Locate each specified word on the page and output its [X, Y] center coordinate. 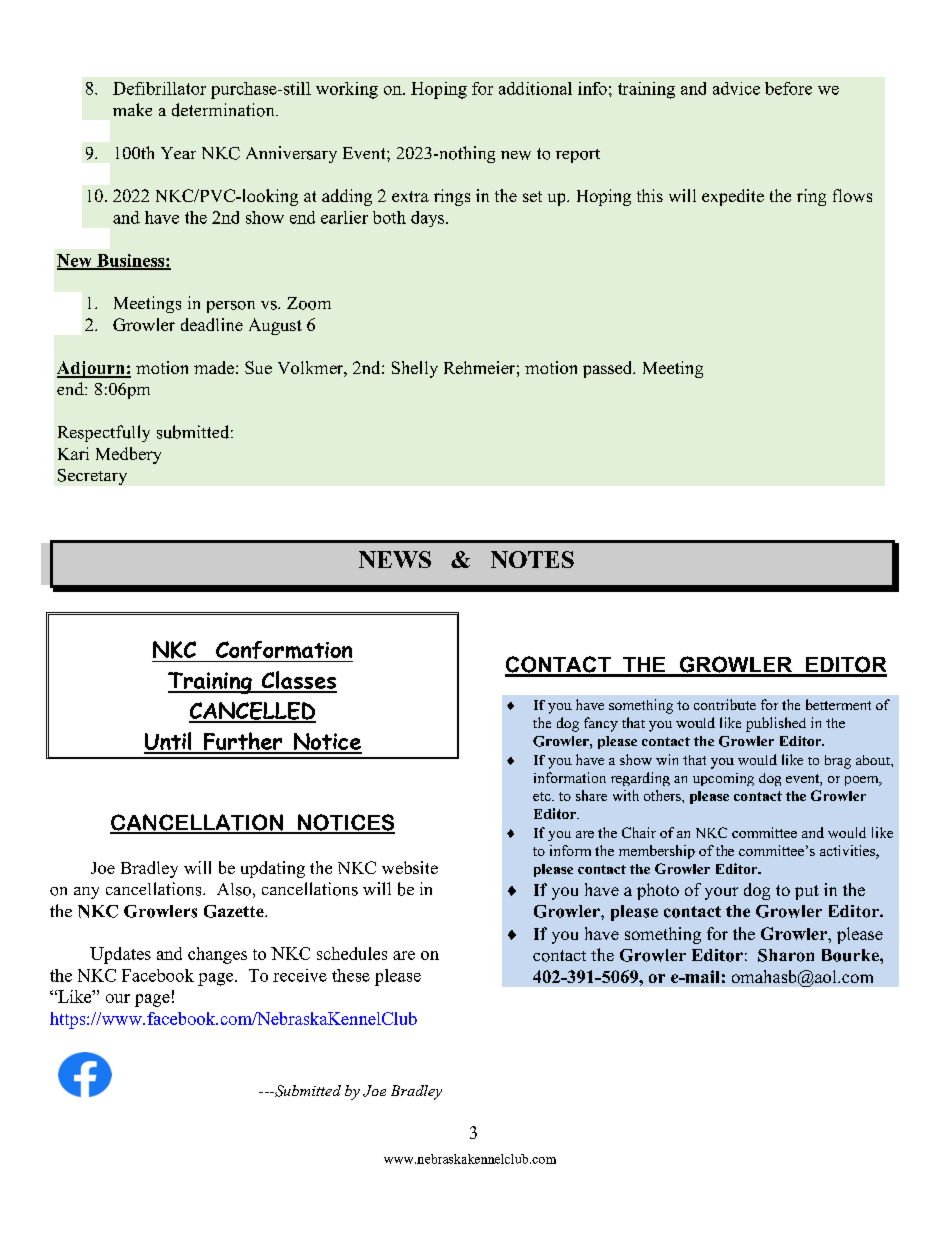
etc [543, 796]
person [231, 307]
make [132, 109]
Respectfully [104, 433]
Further [243, 742]
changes [217, 955]
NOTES [532, 559]
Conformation [283, 651]
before [788, 88]
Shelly [415, 369]
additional [535, 88]
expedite [733, 197]
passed [609, 369]
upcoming [723, 779]
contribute [725, 704]
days [429, 219]
